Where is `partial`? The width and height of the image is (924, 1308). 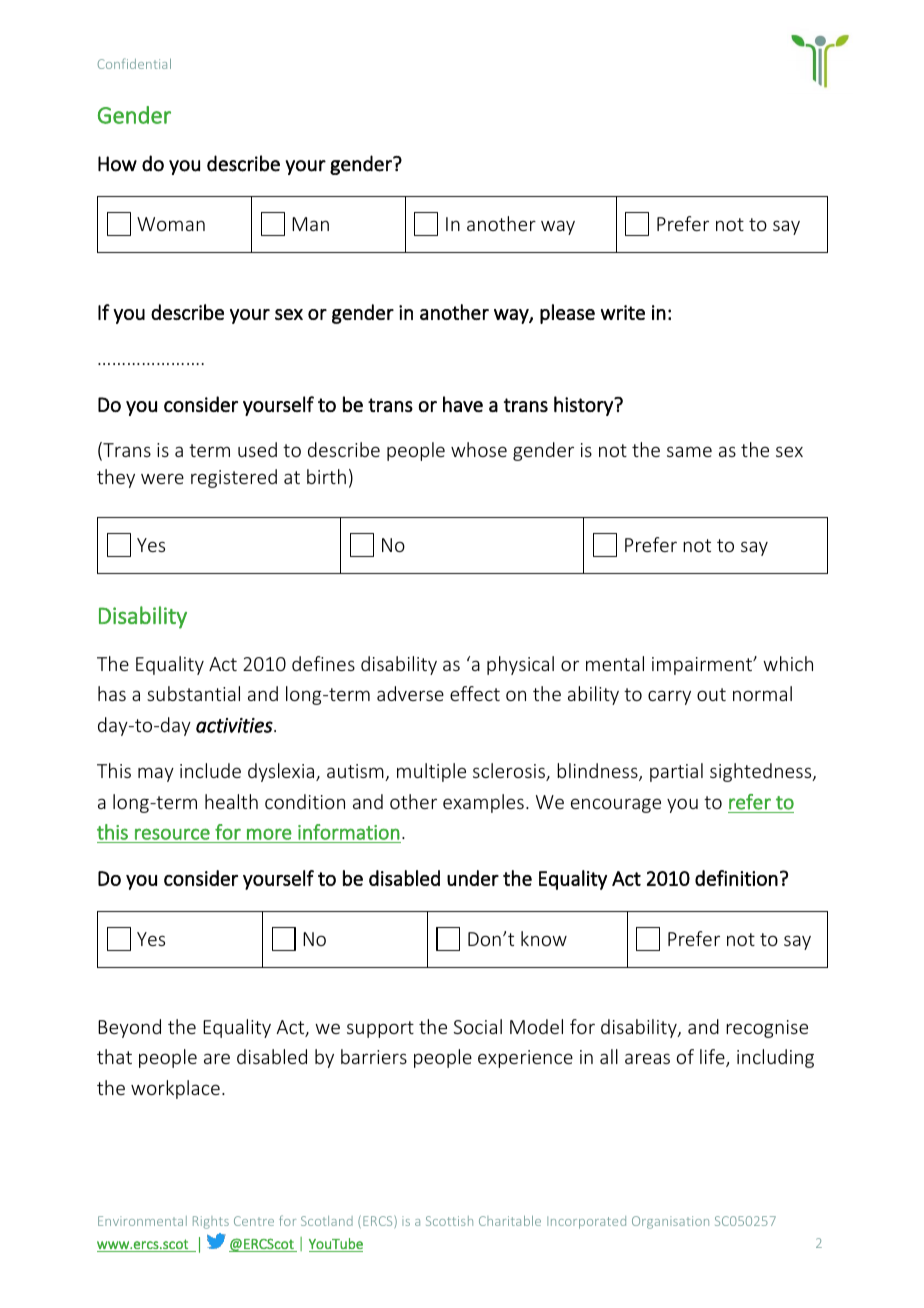 partial is located at coordinates (676, 772).
